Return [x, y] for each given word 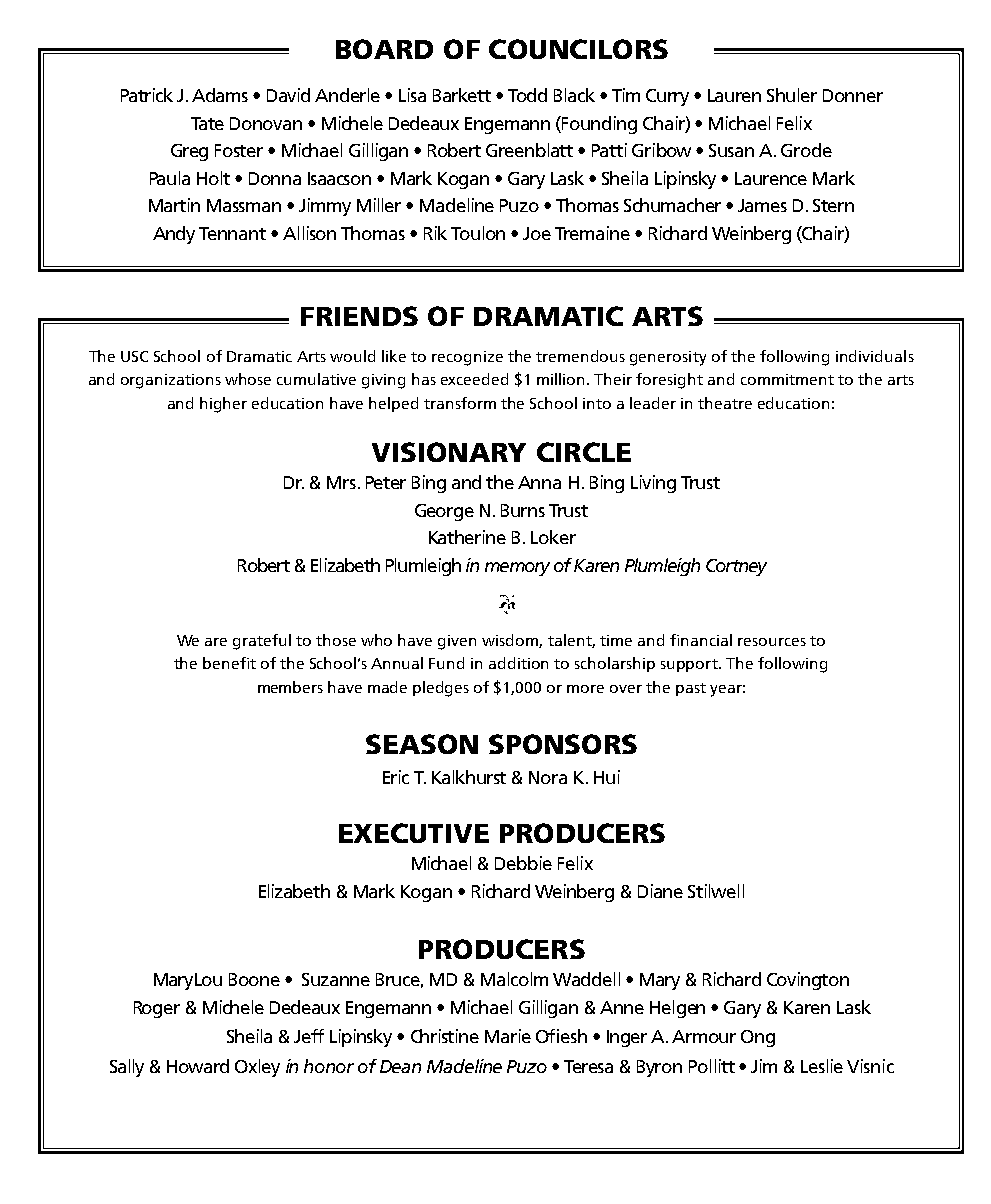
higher [223, 405]
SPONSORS [563, 744]
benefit [229, 663]
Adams [220, 95]
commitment [787, 379]
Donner [853, 95]
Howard [198, 1066]
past [691, 689]
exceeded [474, 379]
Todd [527, 95]
